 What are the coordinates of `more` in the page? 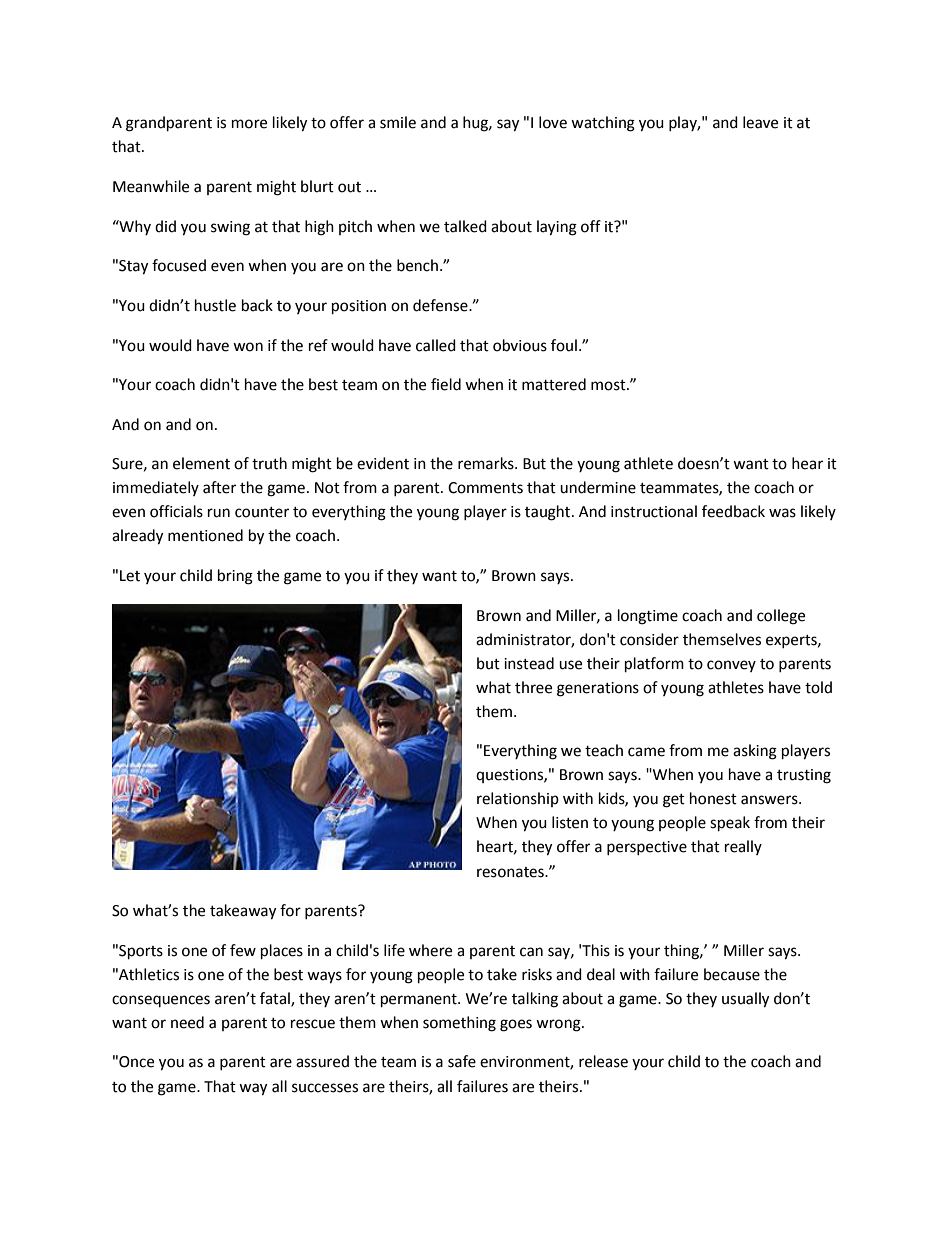 It's located at (249, 124).
